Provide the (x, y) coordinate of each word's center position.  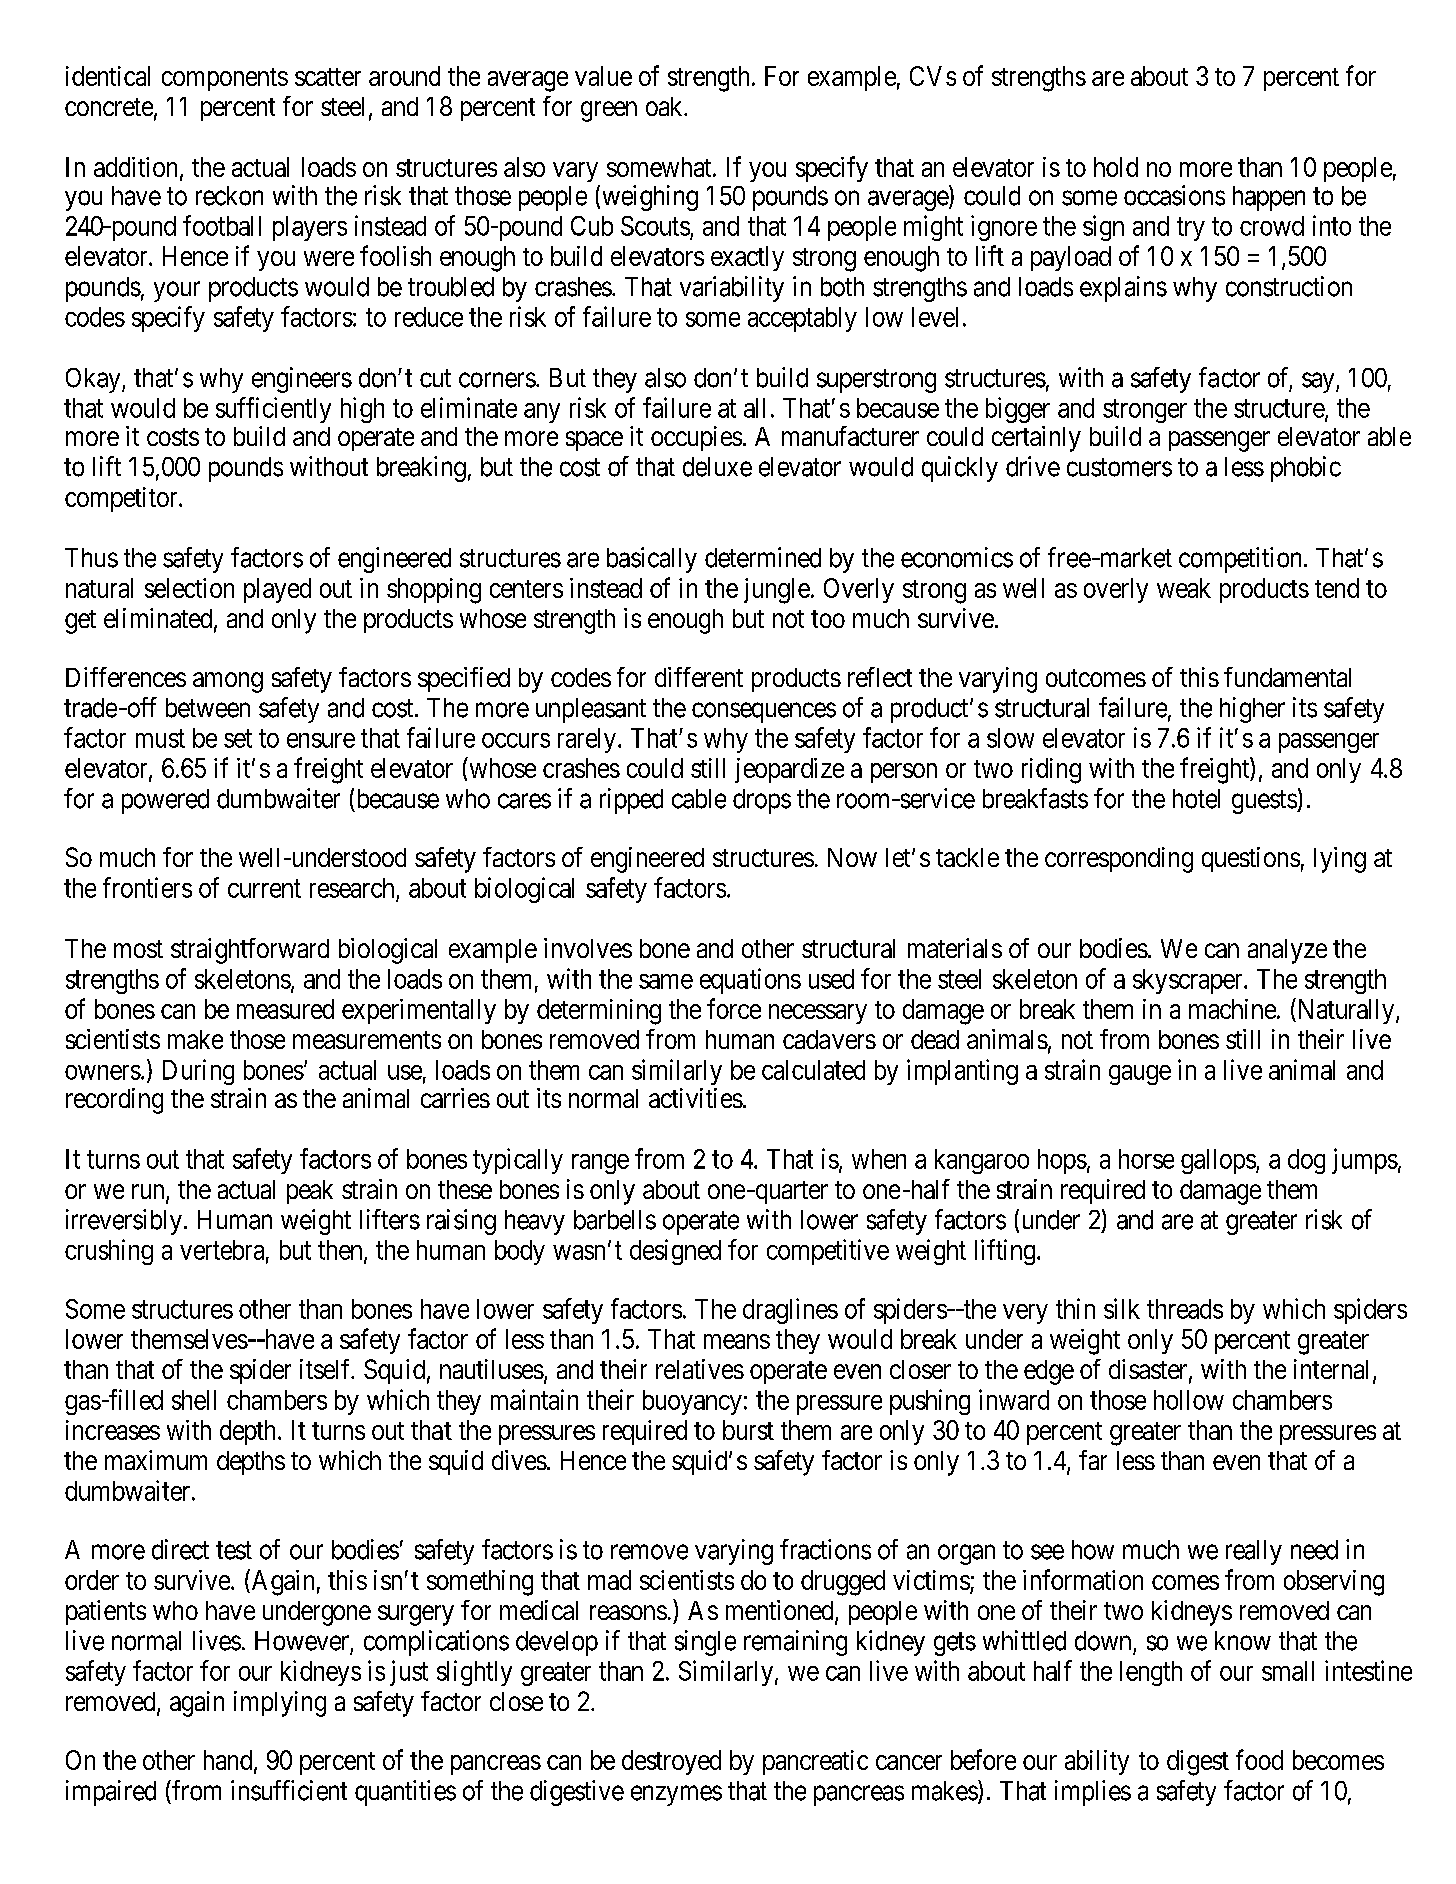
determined (763, 557)
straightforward (250, 951)
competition (1242, 560)
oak (665, 106)
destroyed (671, 1762)
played (277, 590)
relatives (700, 1369)
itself (327, 1369)
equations (750, 981)
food (1259, 1759)
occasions (1174, 195)
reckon (229, 196)
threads (1185, 1309)
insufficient (289, 1790)
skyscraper (1189, 981)
